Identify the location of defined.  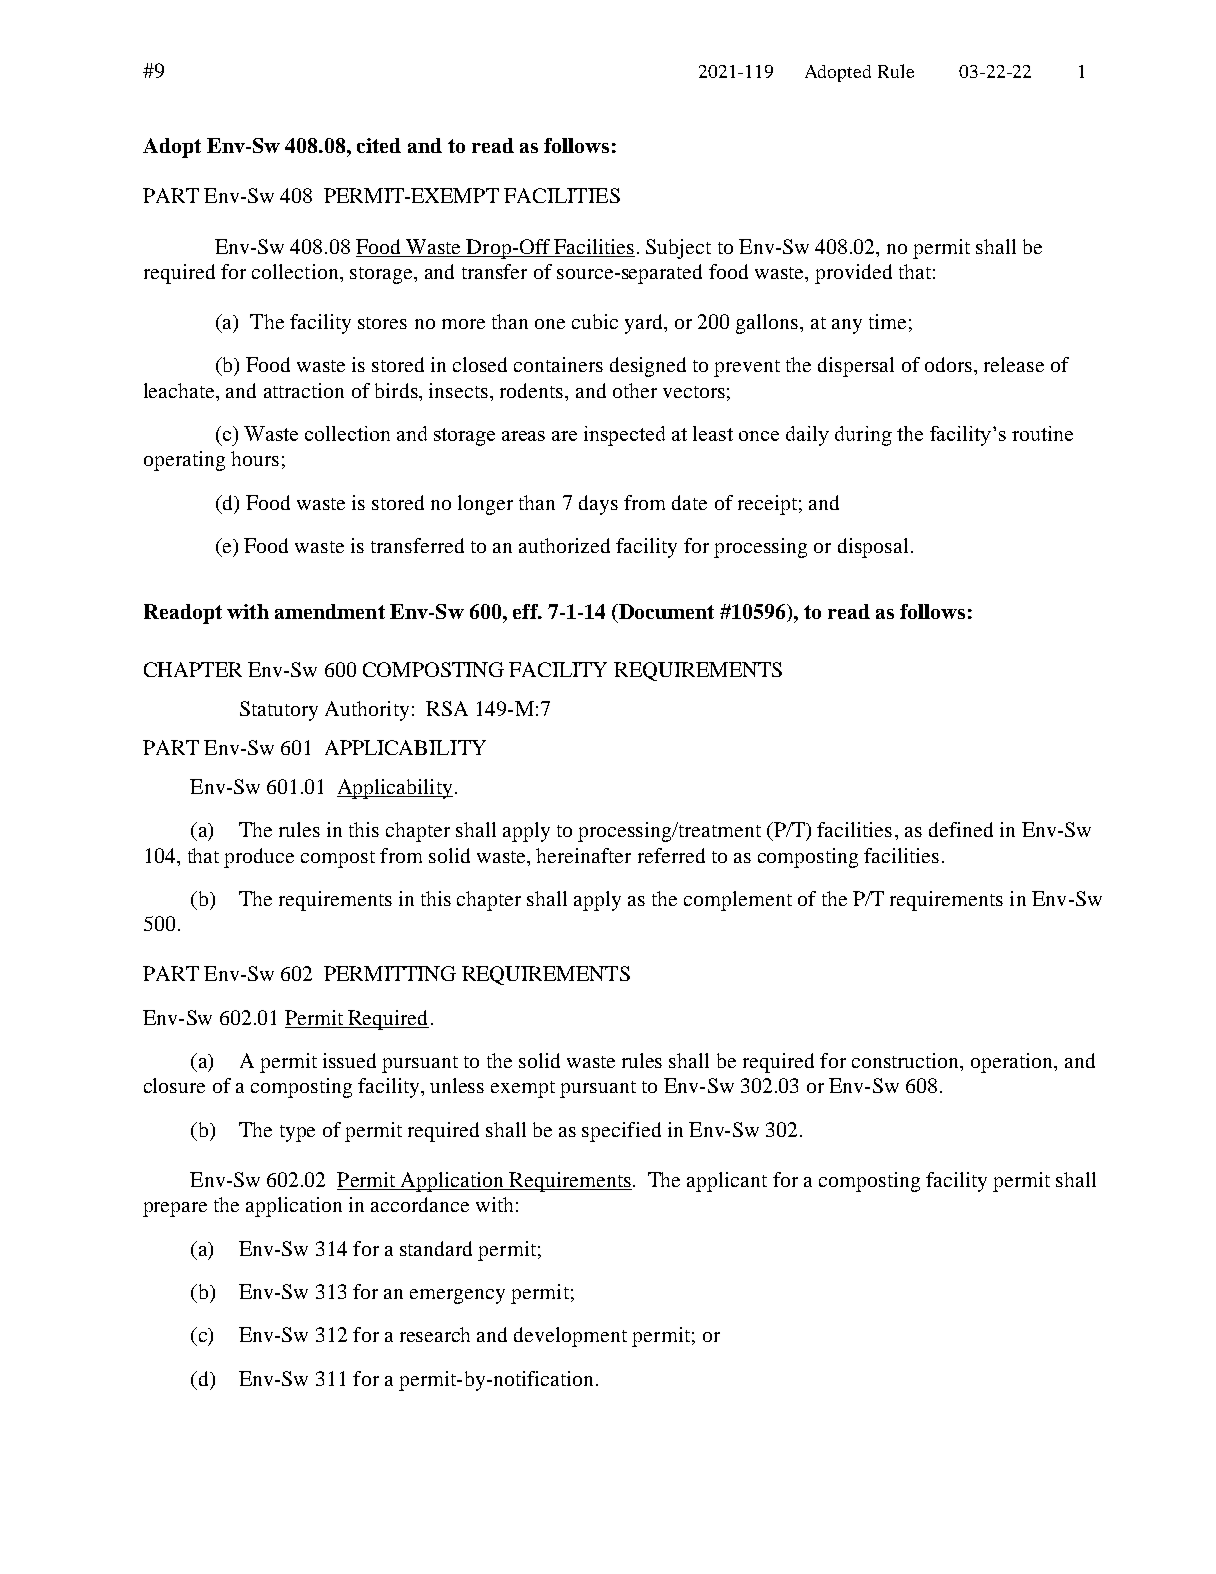
(961, 829).
